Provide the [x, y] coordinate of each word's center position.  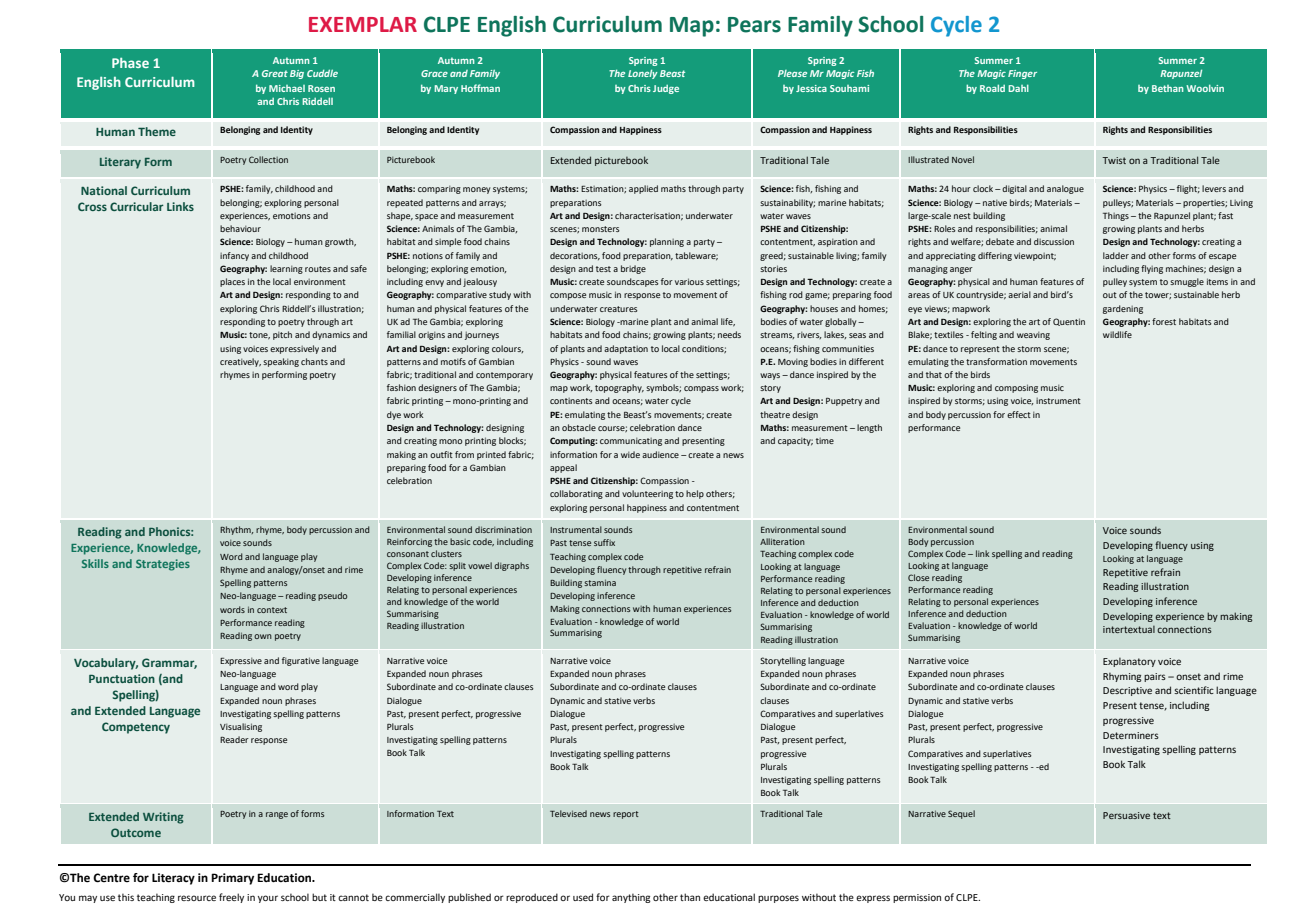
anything [631, 898]
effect [1019, 414]
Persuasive [1126, 815]
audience [660, 454]
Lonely [642, 74]
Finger [1022, 74]
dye [394, 415]
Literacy [173, 879]
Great [275, 73]
